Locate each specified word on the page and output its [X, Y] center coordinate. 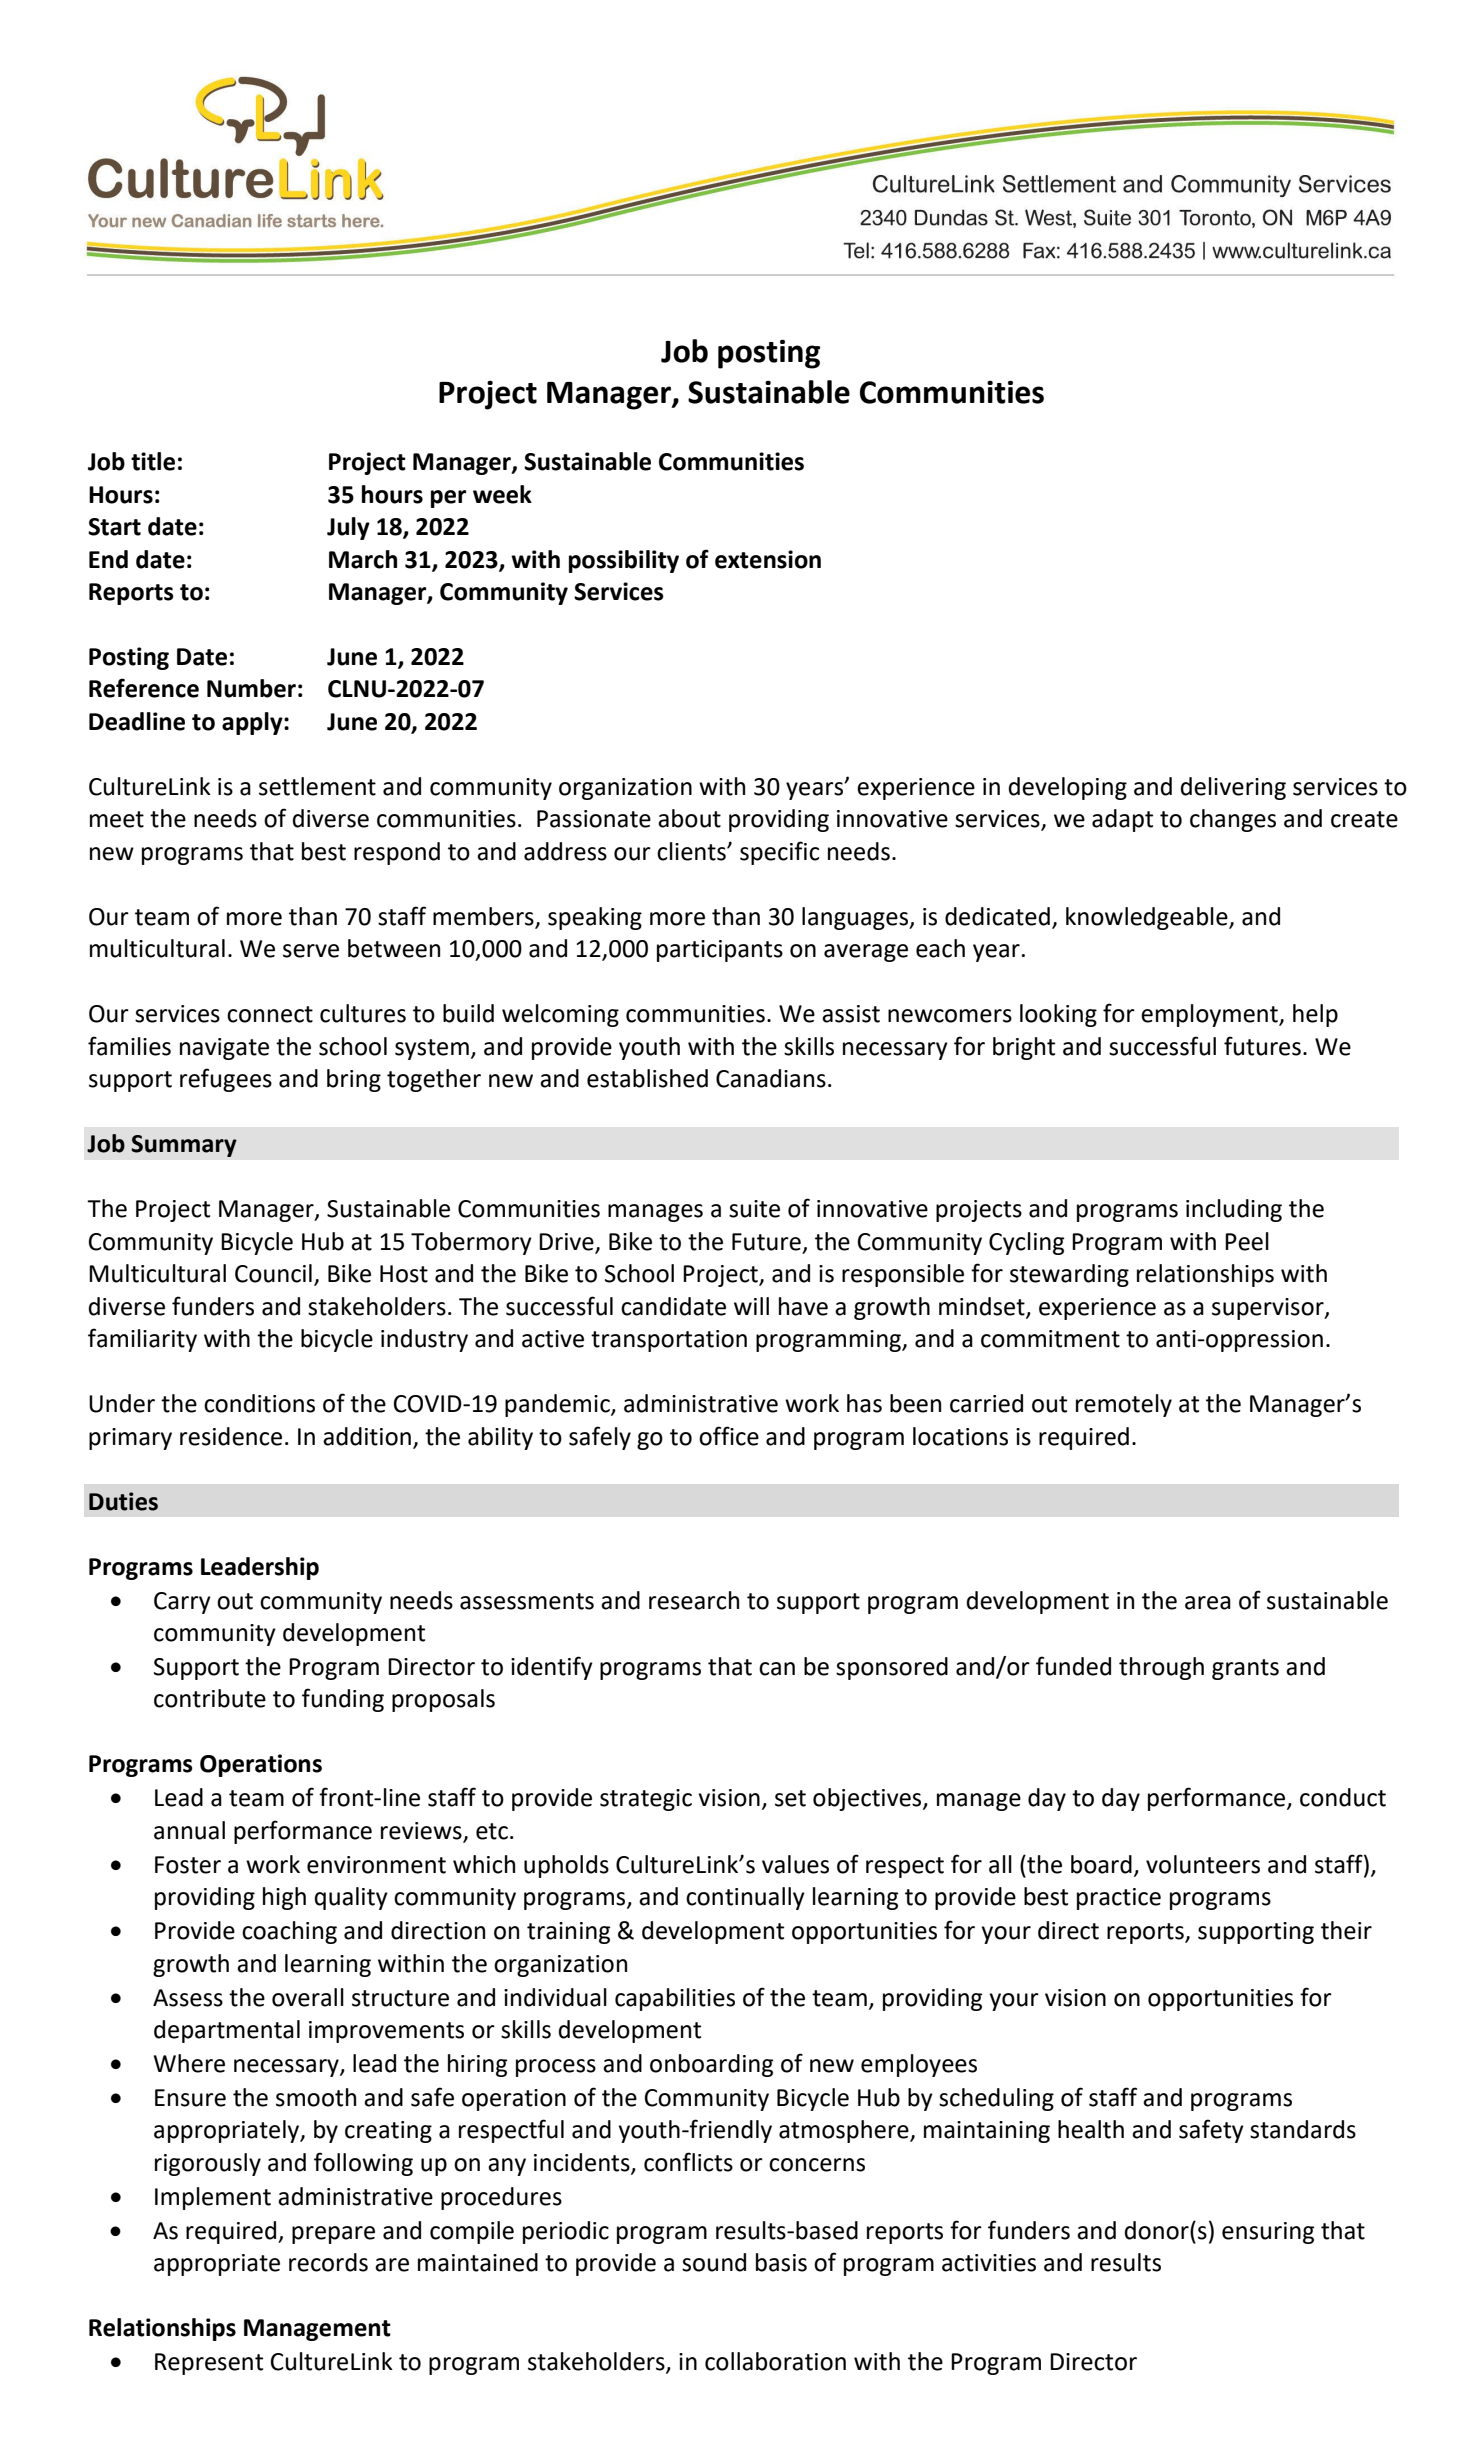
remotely [1124, 1405]
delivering [1233, 788]
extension [768, 559]
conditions [259, 1403]
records [328, 2262]
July [348, 528]
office [729, 1436]
